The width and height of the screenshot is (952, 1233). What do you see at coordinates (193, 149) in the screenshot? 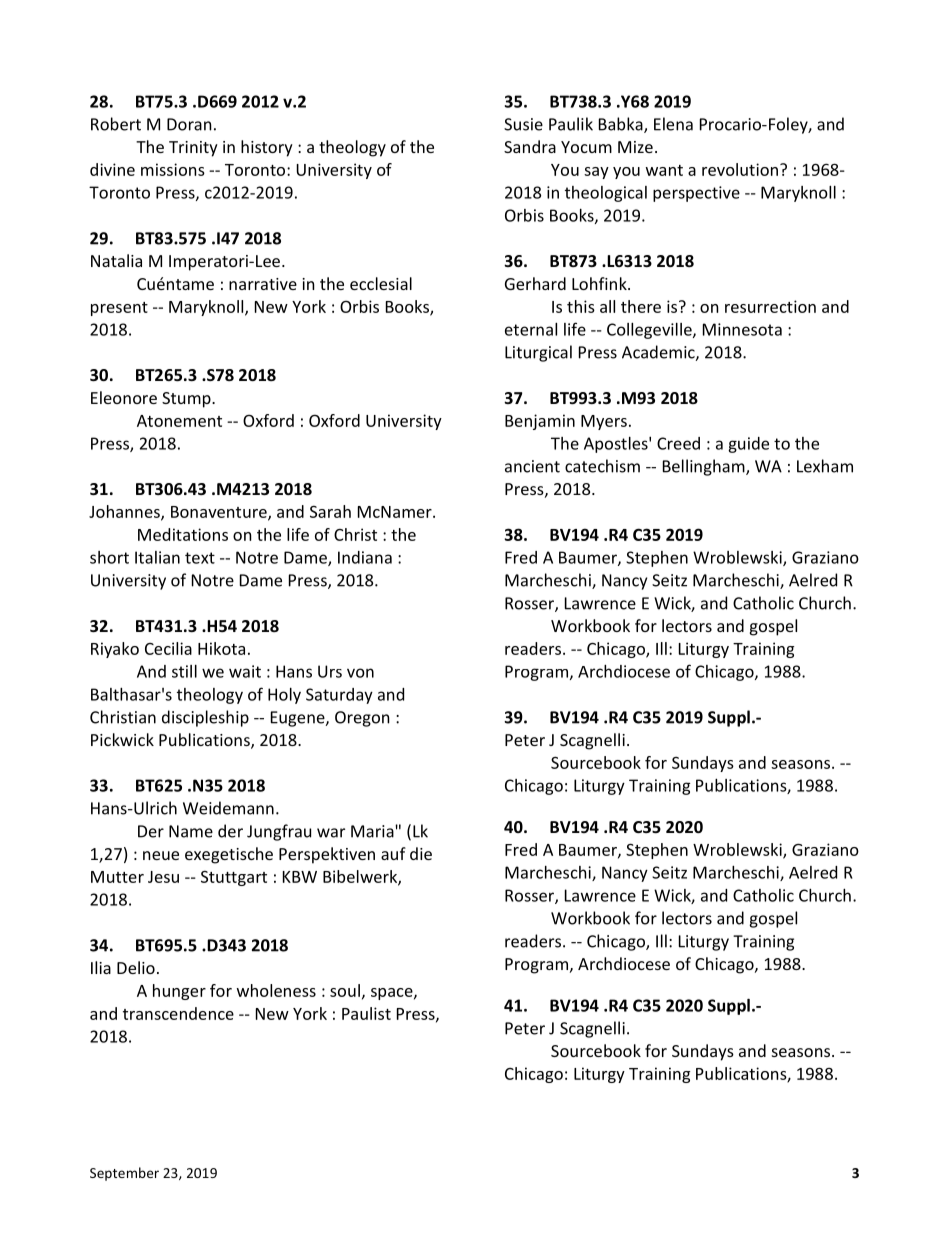
I see `Trinity` at bounding box center [193, 149].
